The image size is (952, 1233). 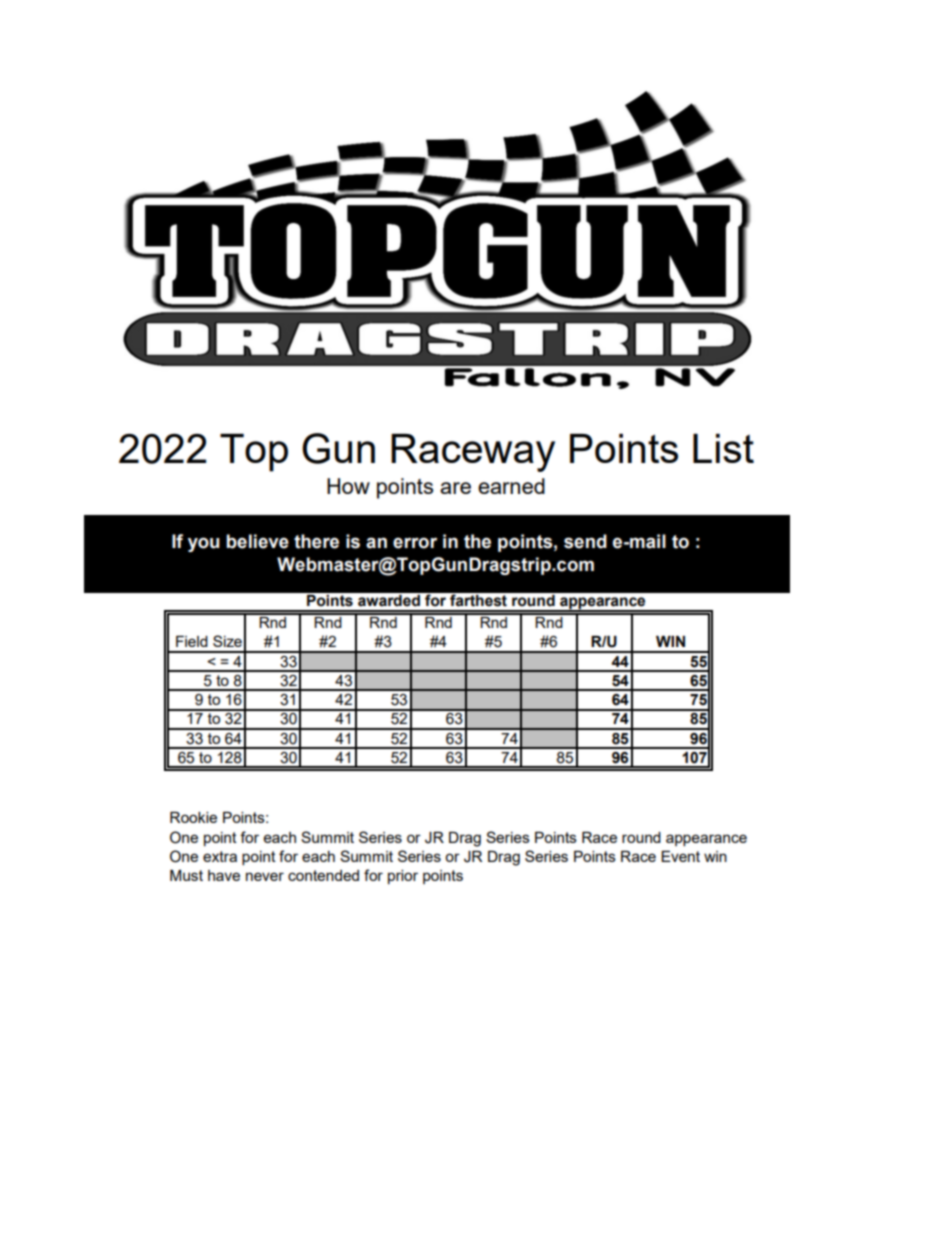 I want to click on Field, so click(x=192, y=641).
